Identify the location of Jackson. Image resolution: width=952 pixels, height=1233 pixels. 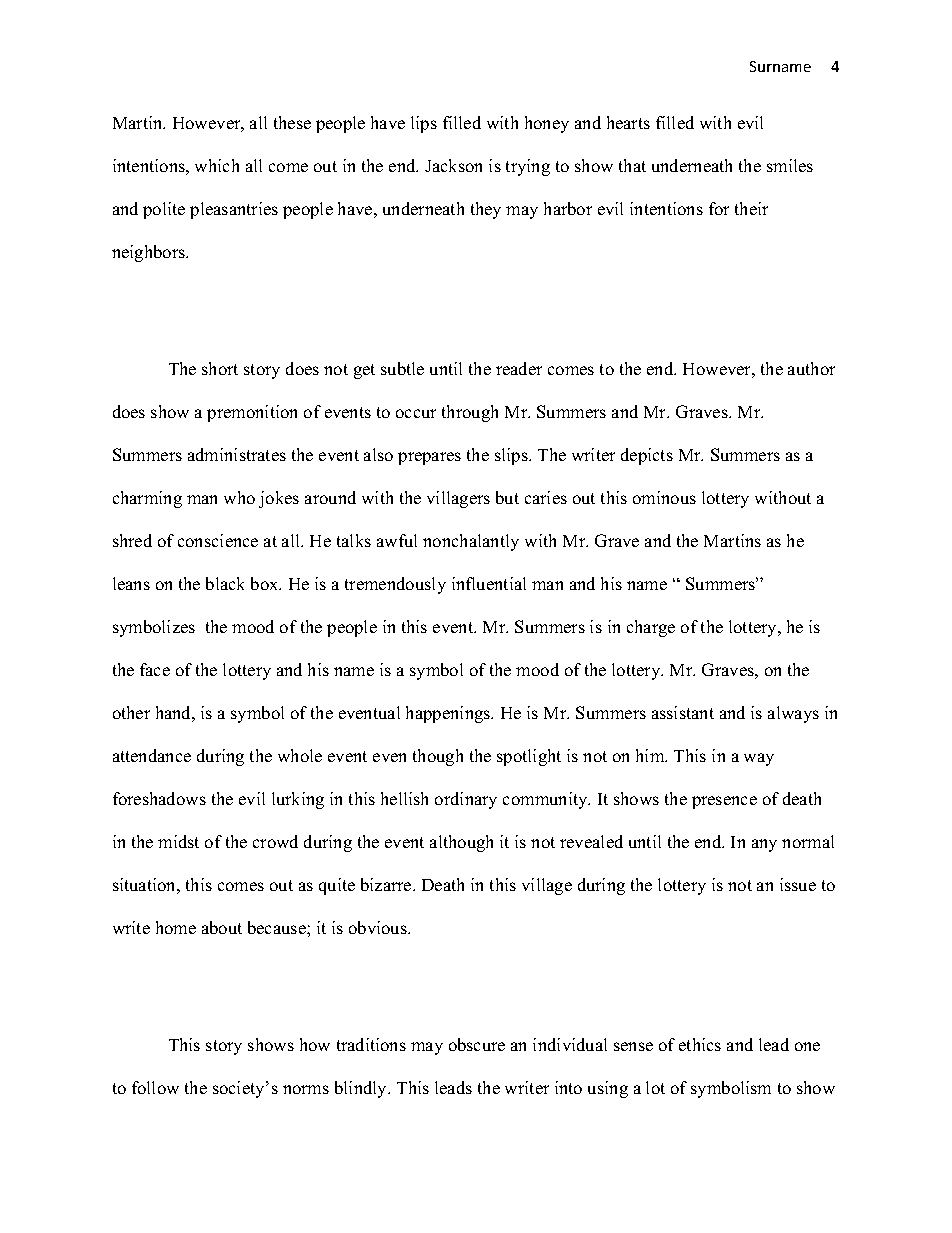
(453, 165).
